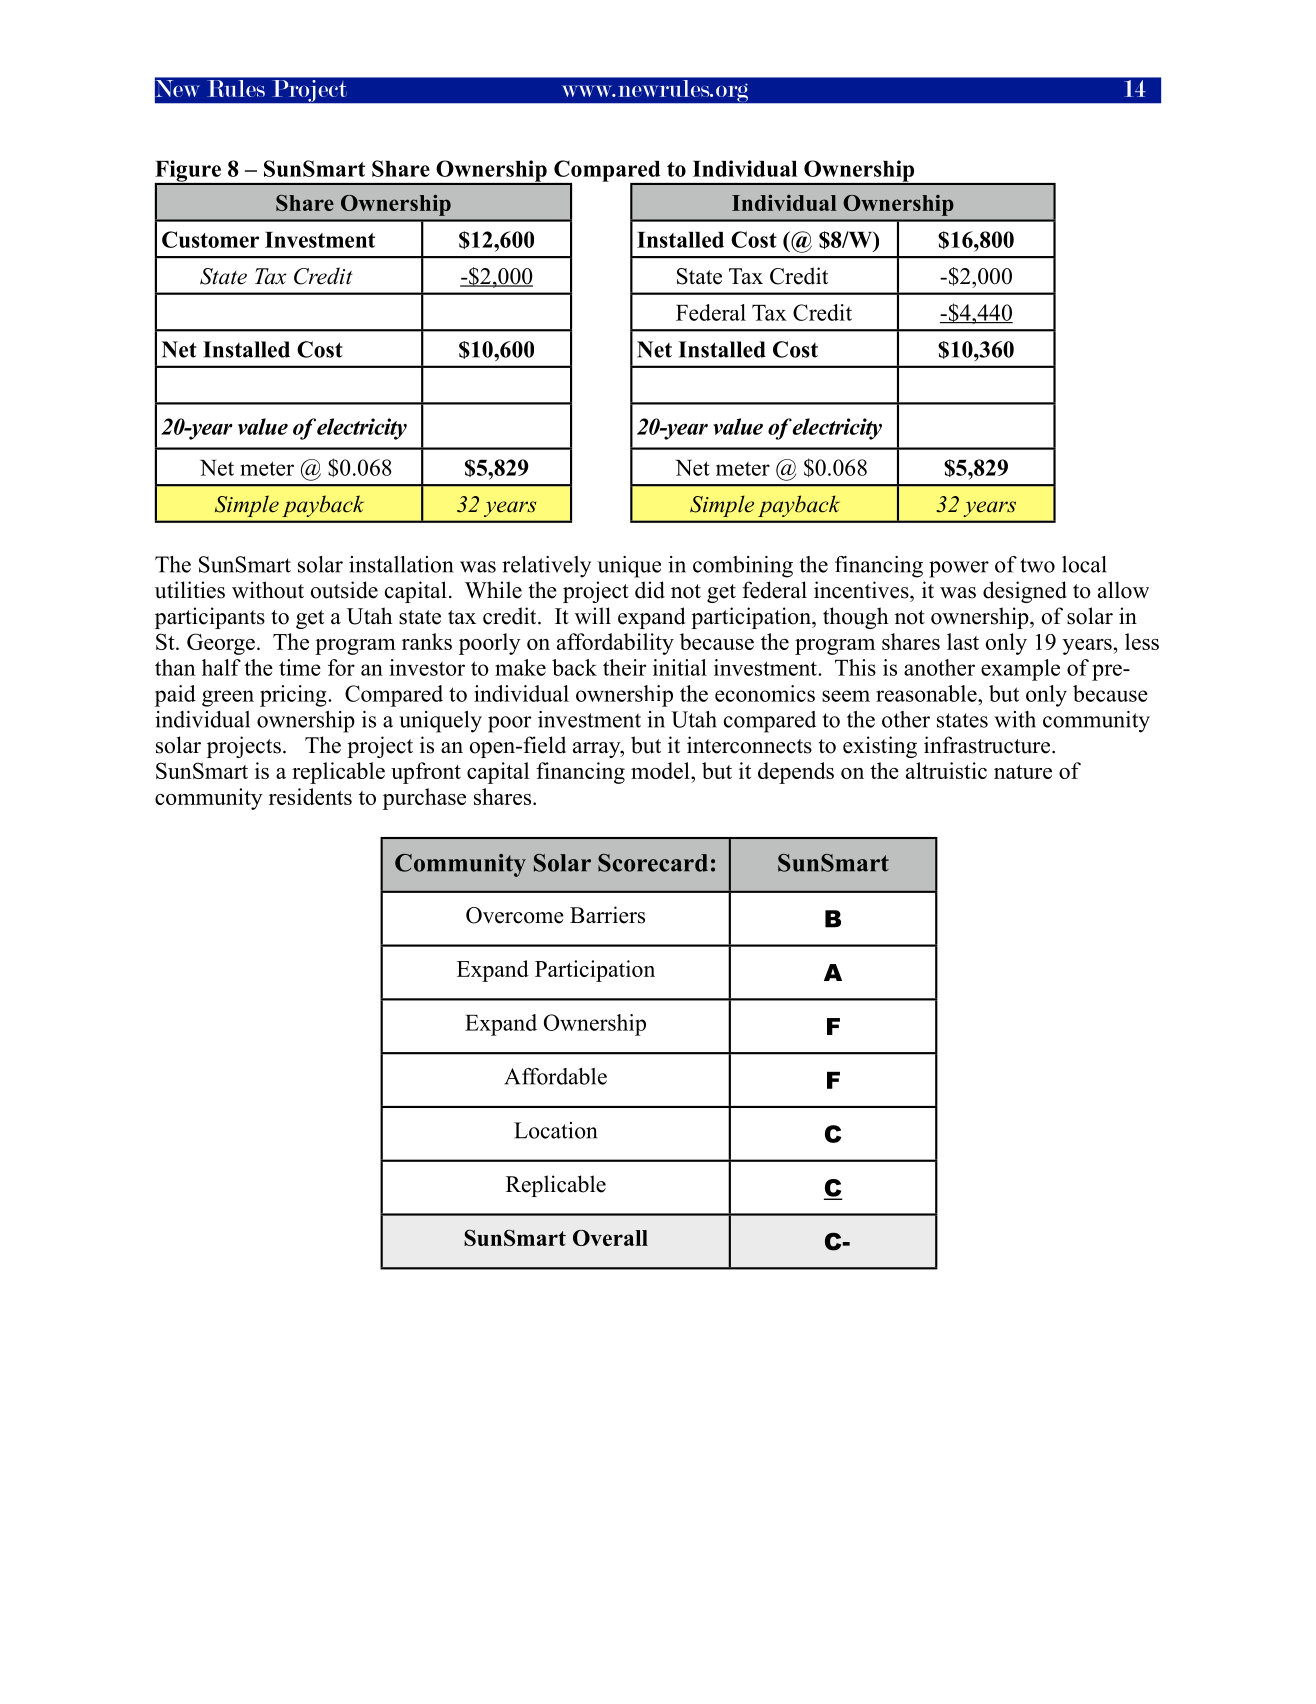 The height and width of the document is (1704, 1316). Describe the element at coordinates (653, 863) in the document. I see `Scorecard` at that location.
